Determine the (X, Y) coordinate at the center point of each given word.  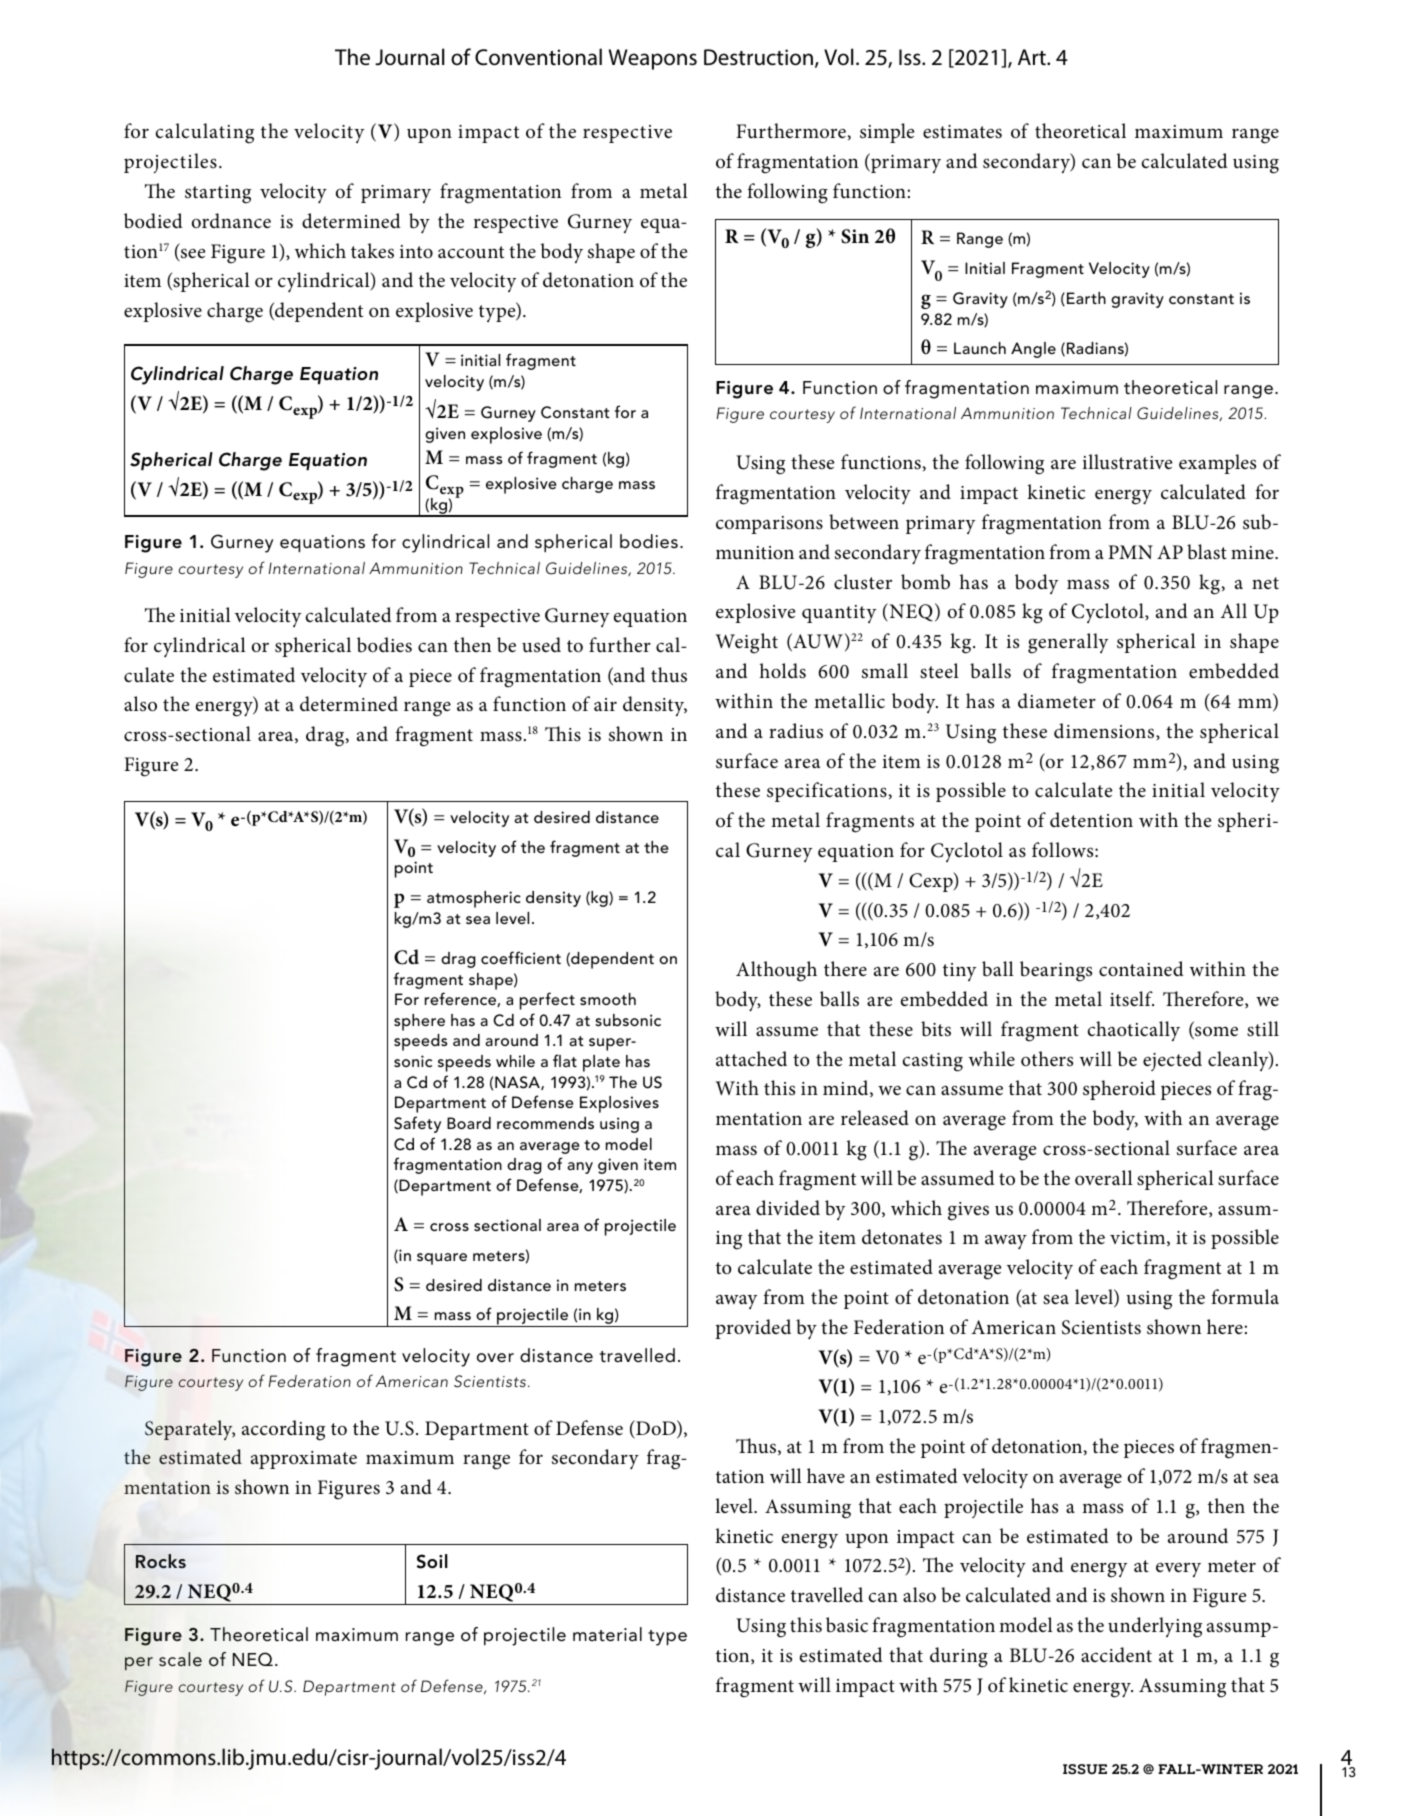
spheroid (1119, 1090)
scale (180, 1659)
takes (372, 251)
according (283, 1430)
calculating (205, 133)
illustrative (1127, 462)
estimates (962, 132)
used (541, 645)
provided (753, 1329)
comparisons (769, 525)
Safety (417, 1124)
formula (1245, 1297)
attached (751, 1058)
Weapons (653, 59)
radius (796, 731)
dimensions (1105, 731)
